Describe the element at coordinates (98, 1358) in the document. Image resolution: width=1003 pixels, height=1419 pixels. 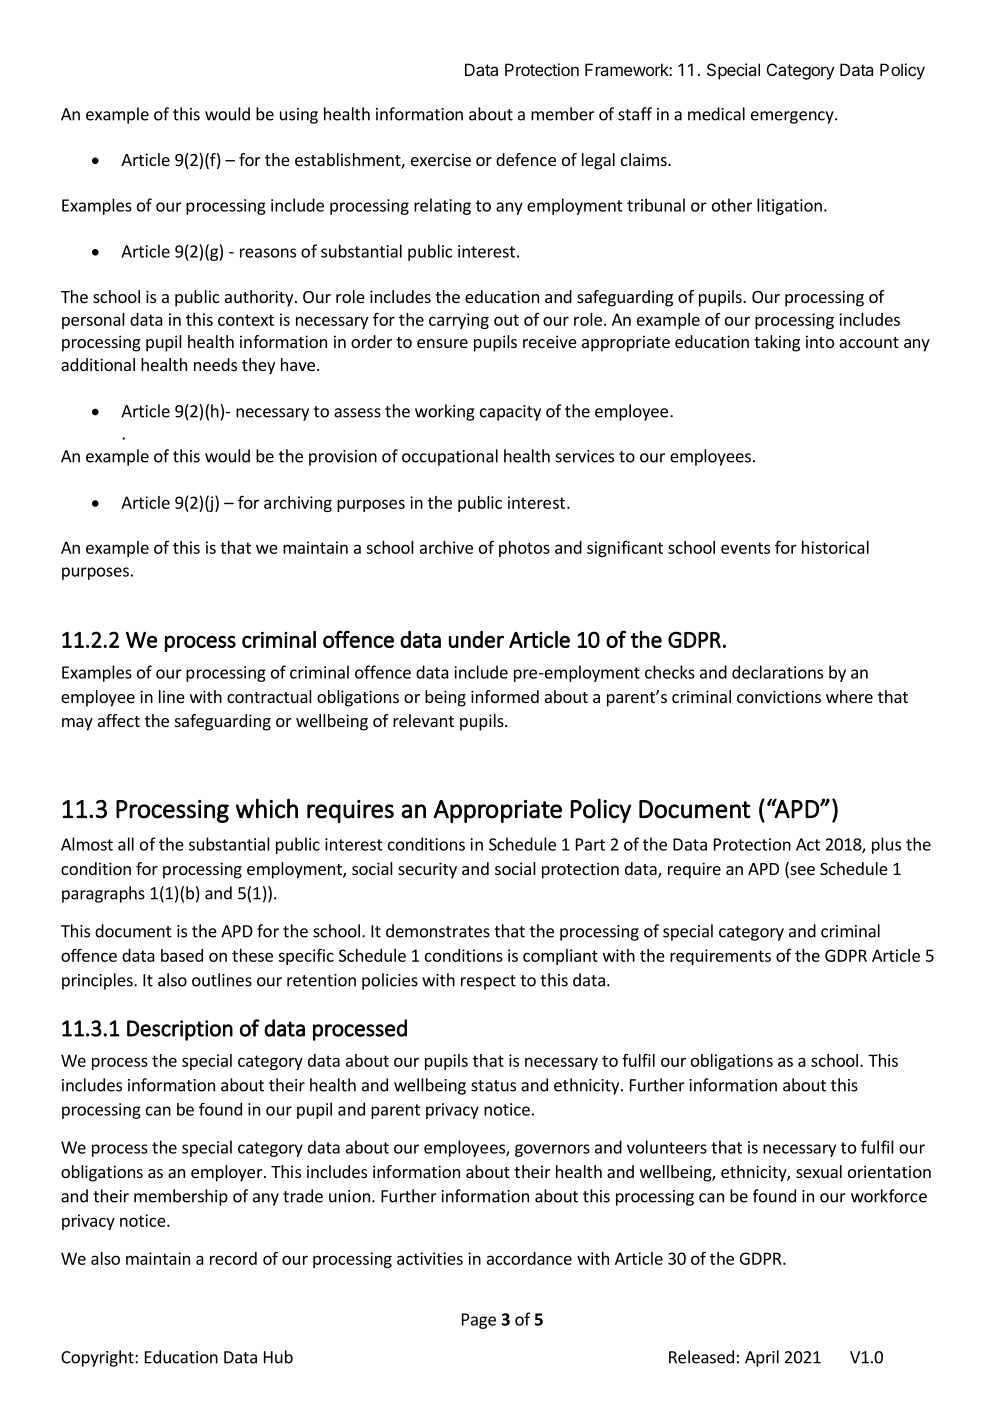
I see `Copyright` at that location.
